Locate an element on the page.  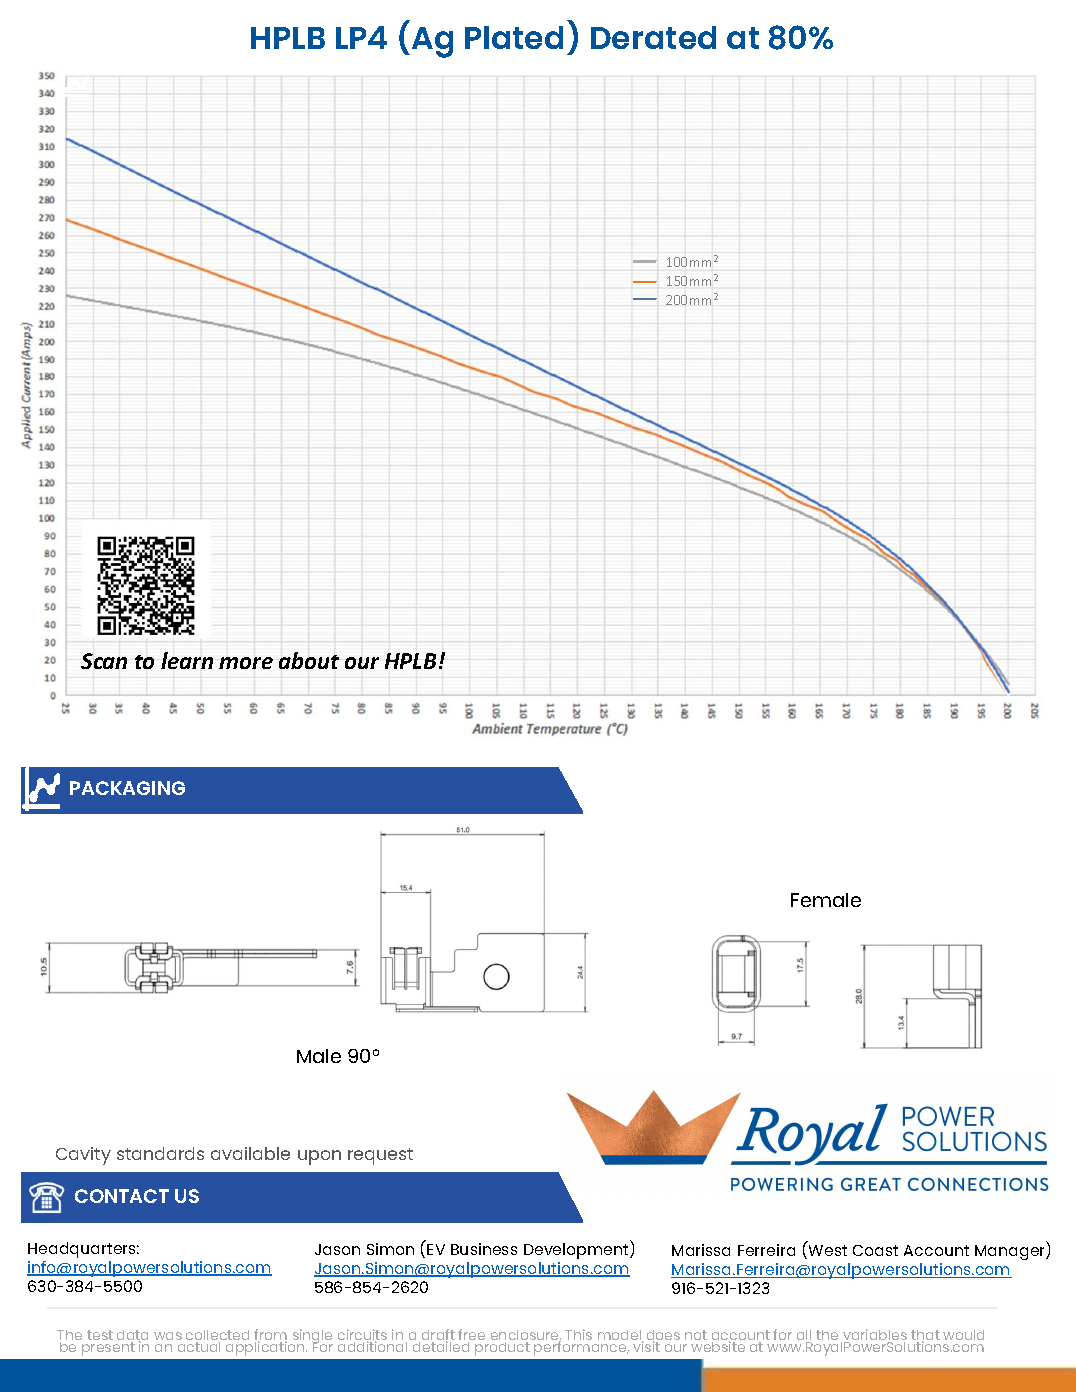
was is located at coordinates (168, 1336).
